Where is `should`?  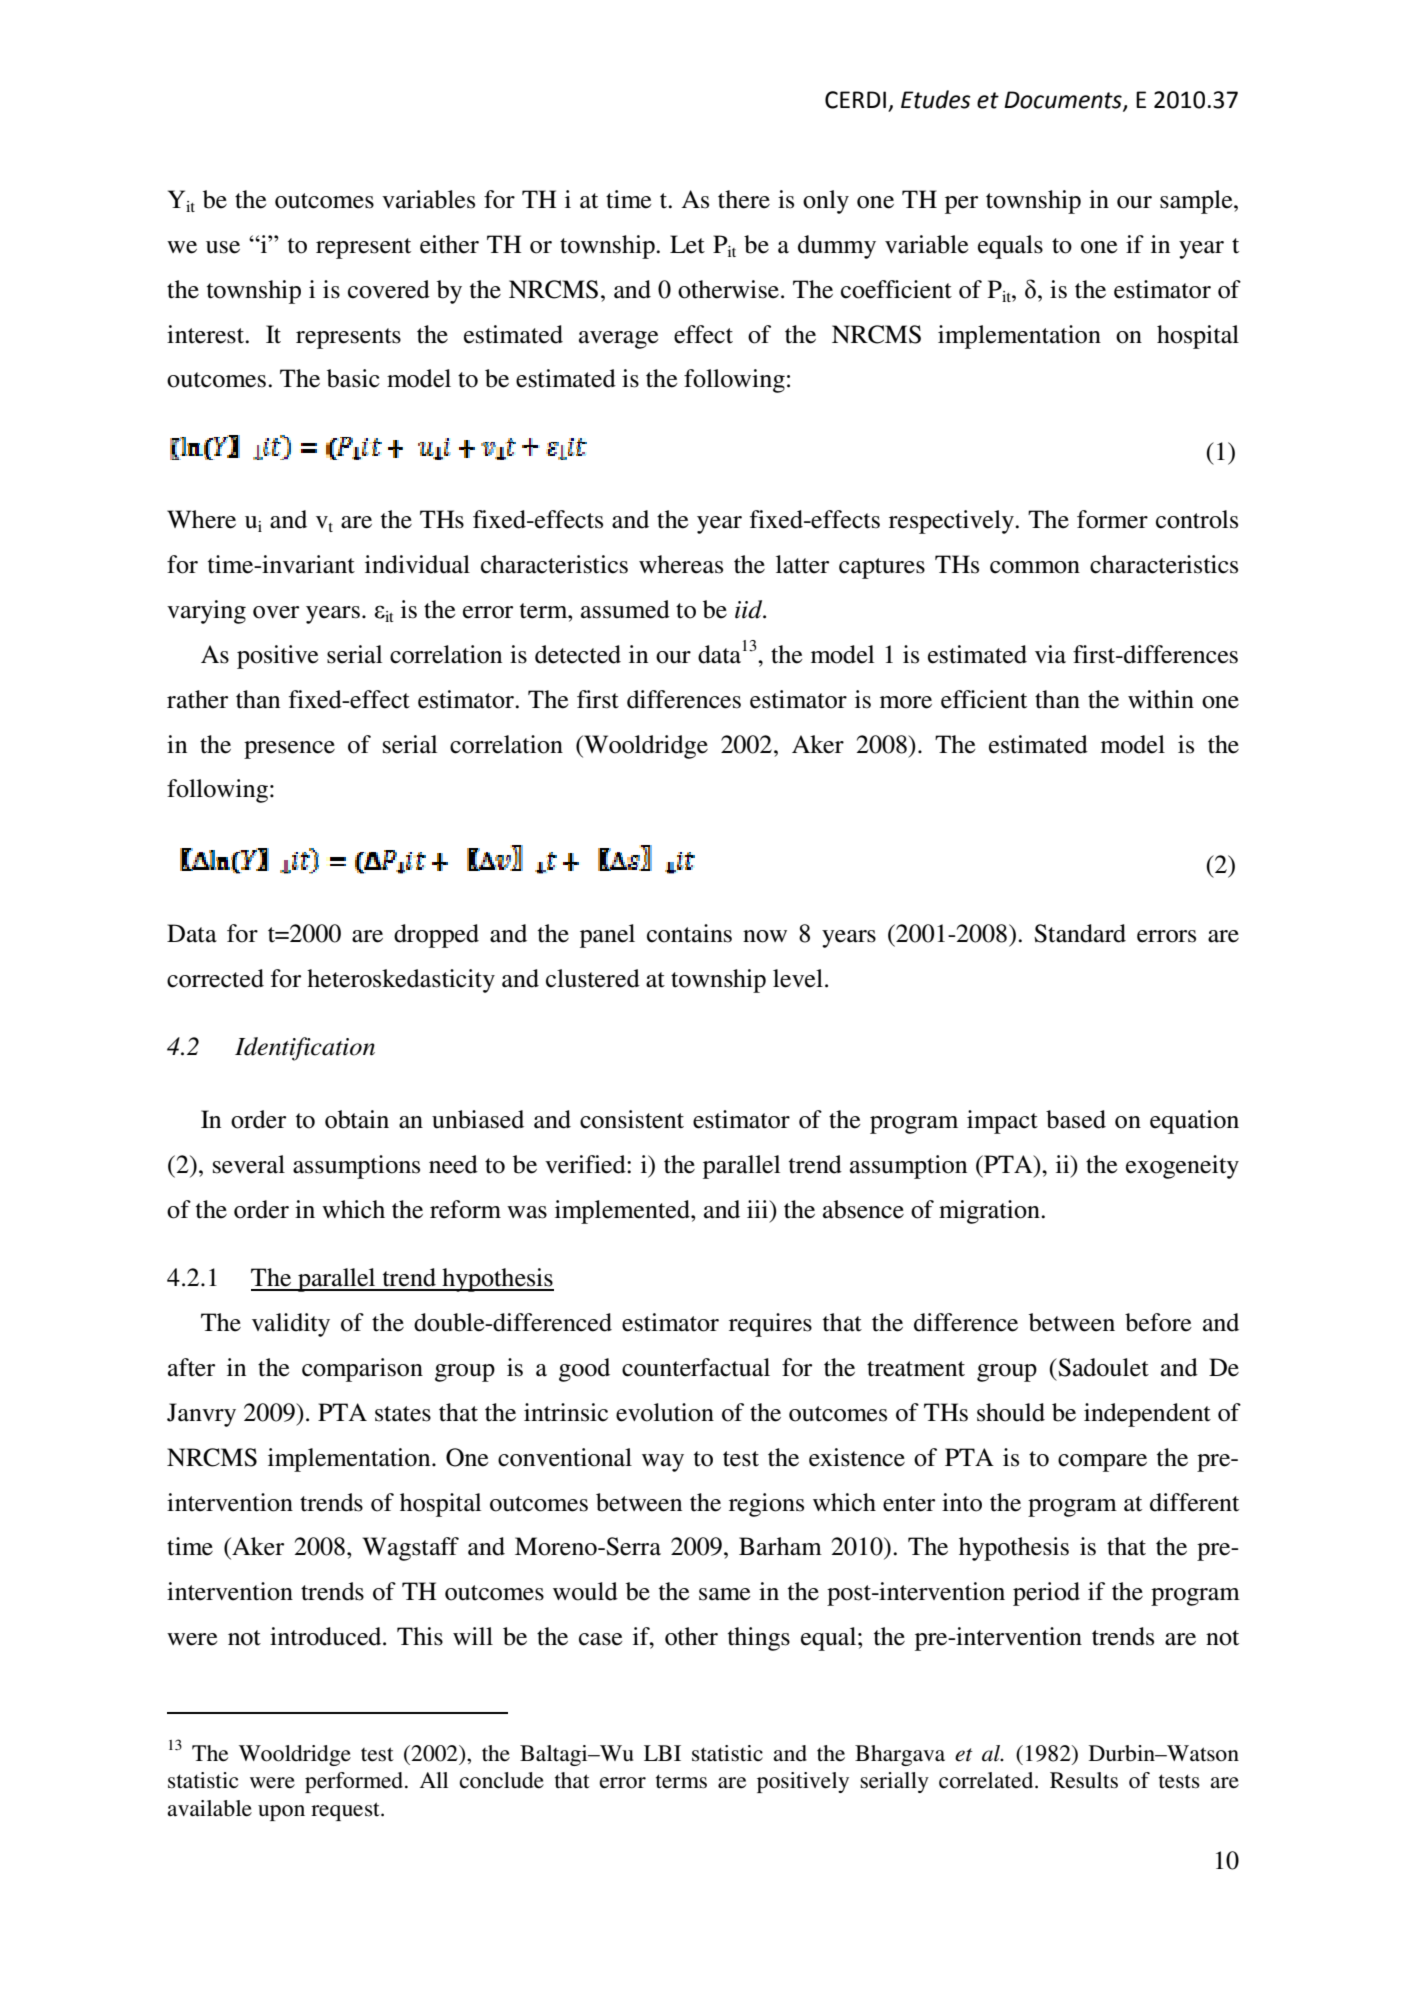 should is located at coordinates (1011, 1412).
